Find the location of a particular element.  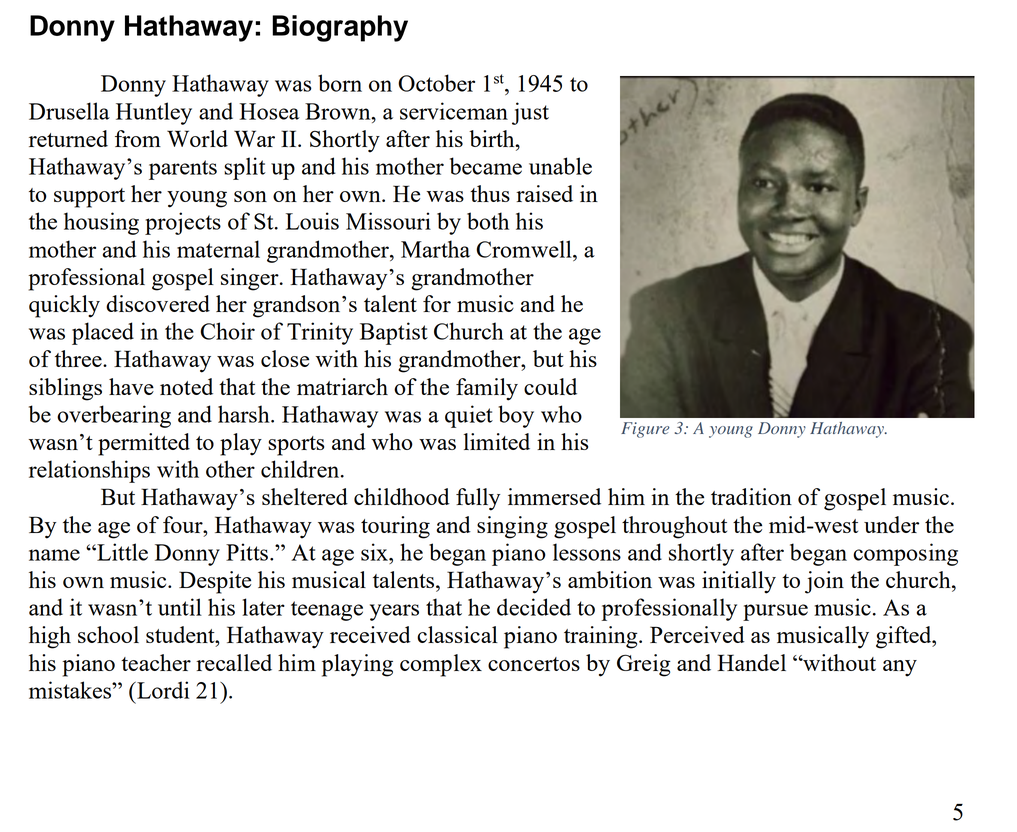

just is located at coordinates (530, 113).
